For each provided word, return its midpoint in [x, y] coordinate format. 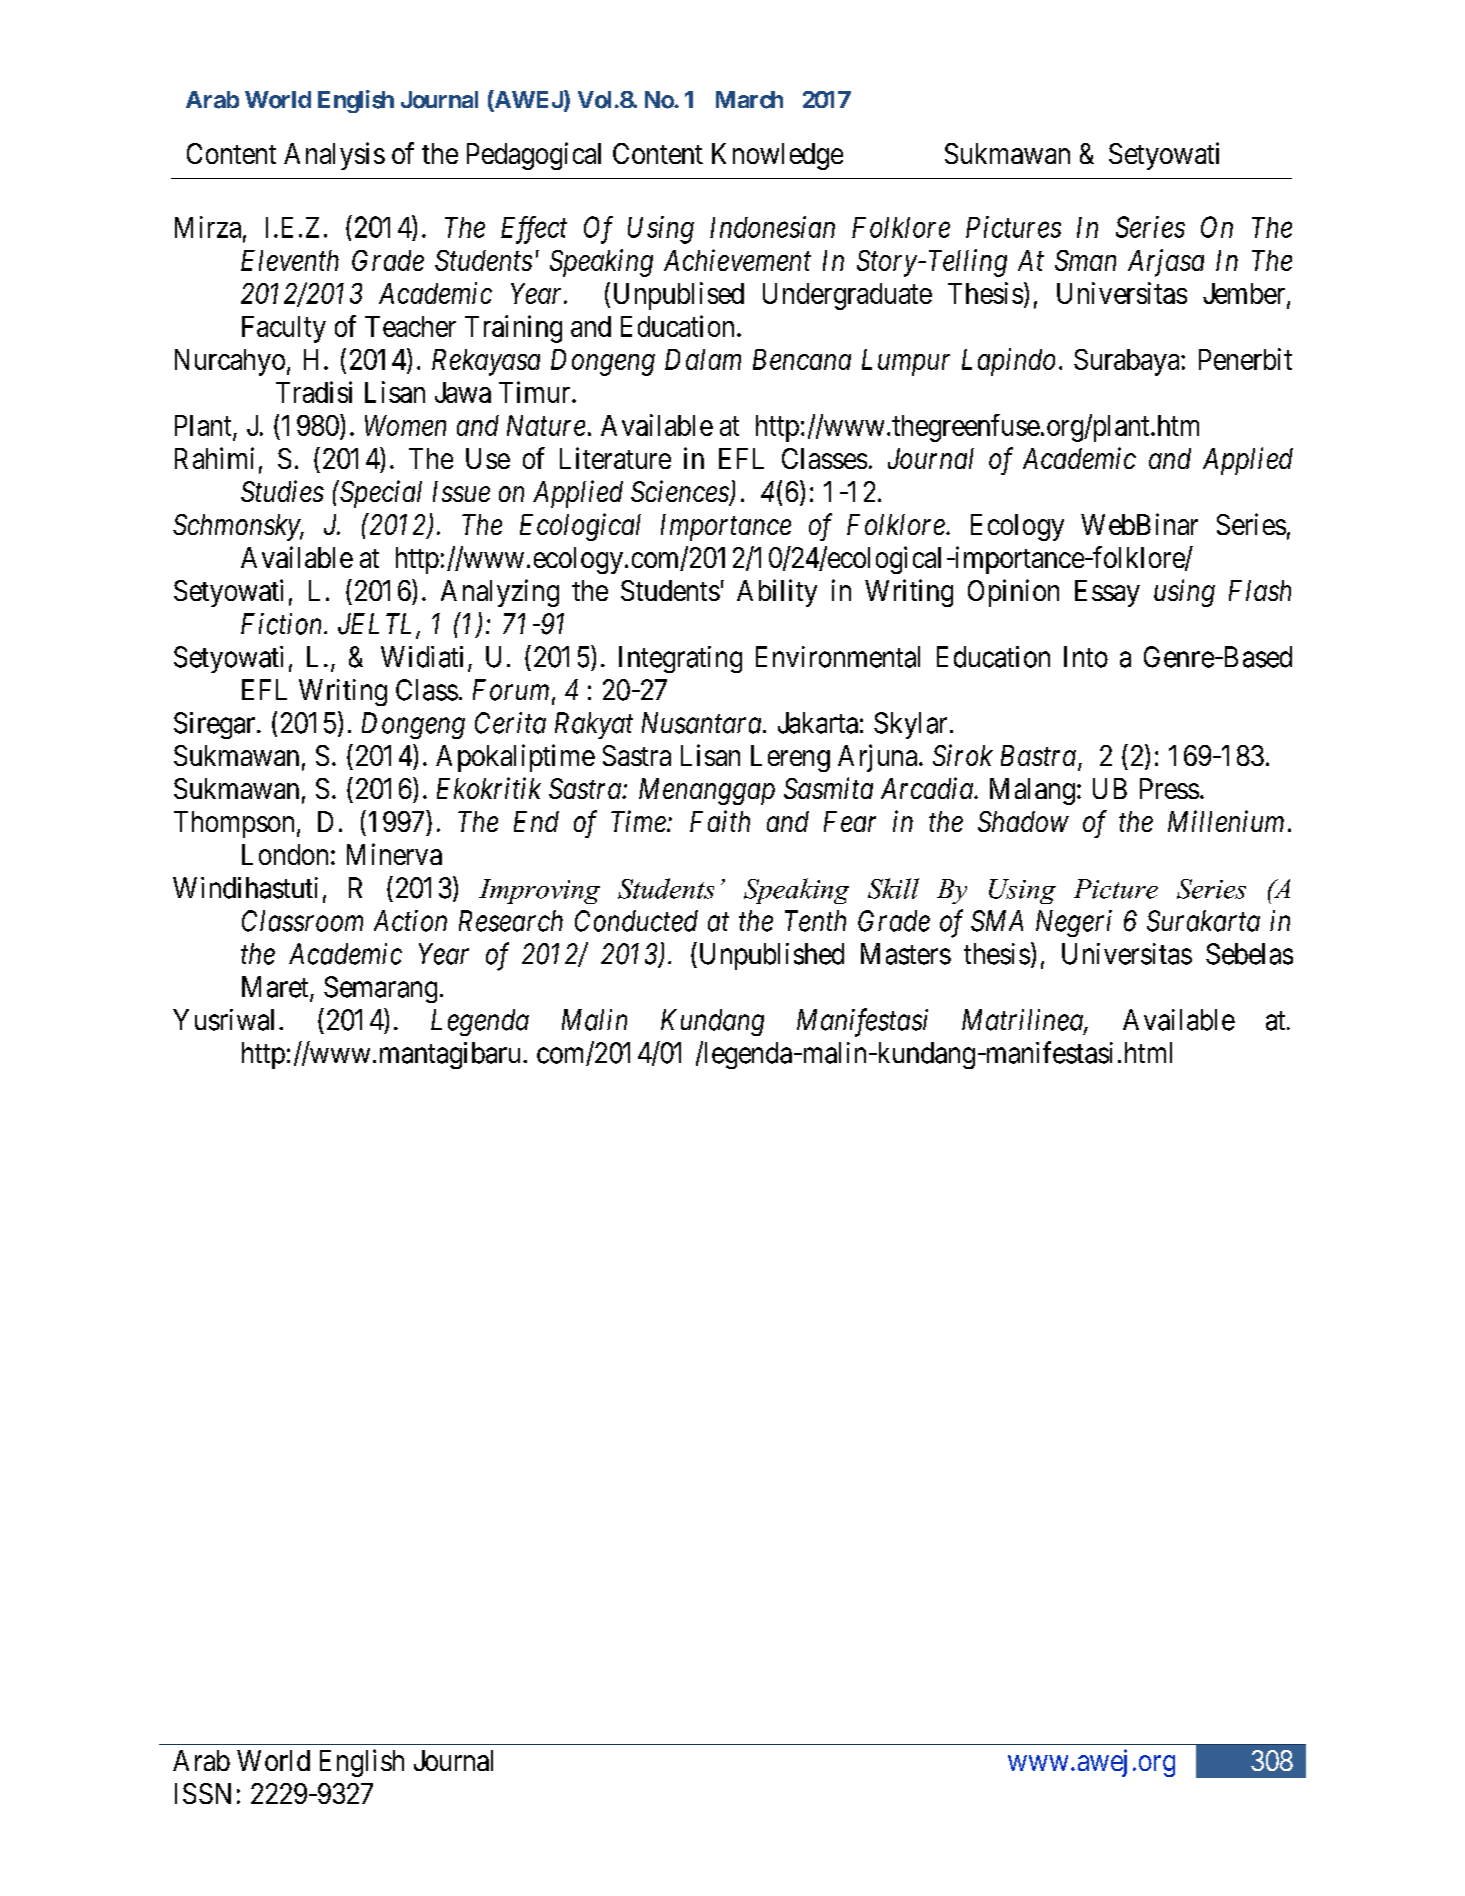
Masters [906, 954]
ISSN [203, 1793]
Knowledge [777, 156]
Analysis [334, 156]
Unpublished [770, 956]
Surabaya [1128, 362]
